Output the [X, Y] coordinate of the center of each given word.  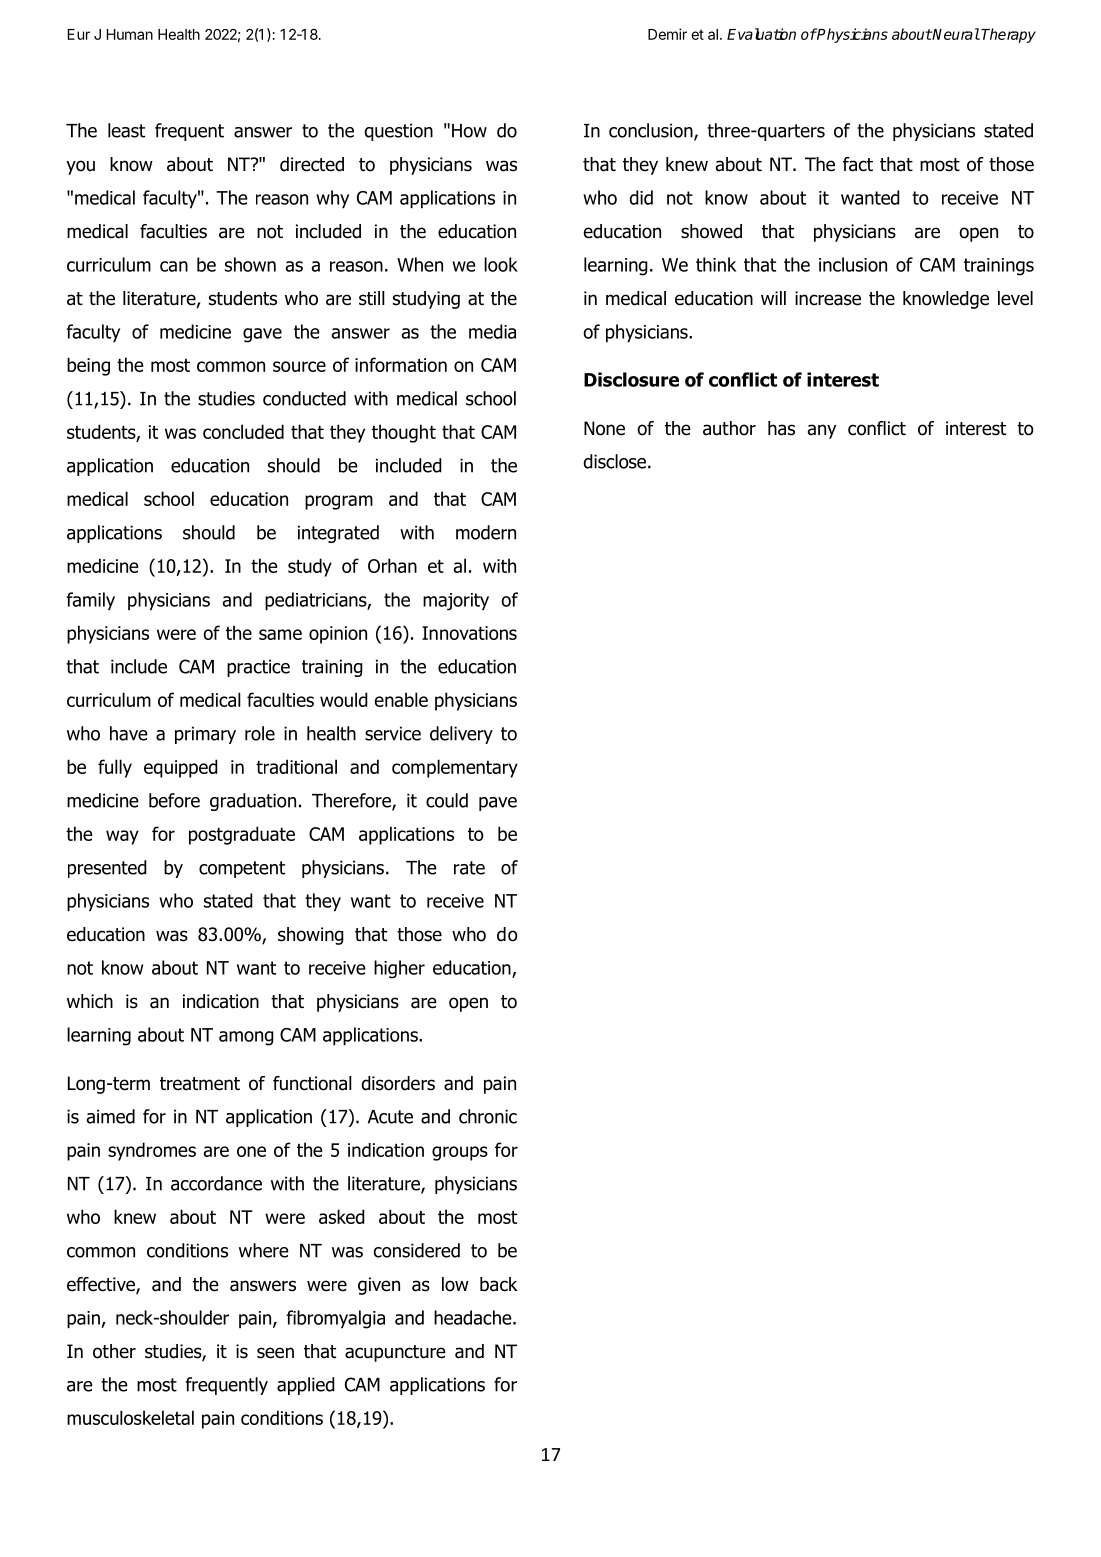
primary [205, 735]
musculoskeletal [130, 1417]
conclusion [652, 131]
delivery [461, 735]
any [822, 431]
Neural [955, 34]
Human [130, 34]
